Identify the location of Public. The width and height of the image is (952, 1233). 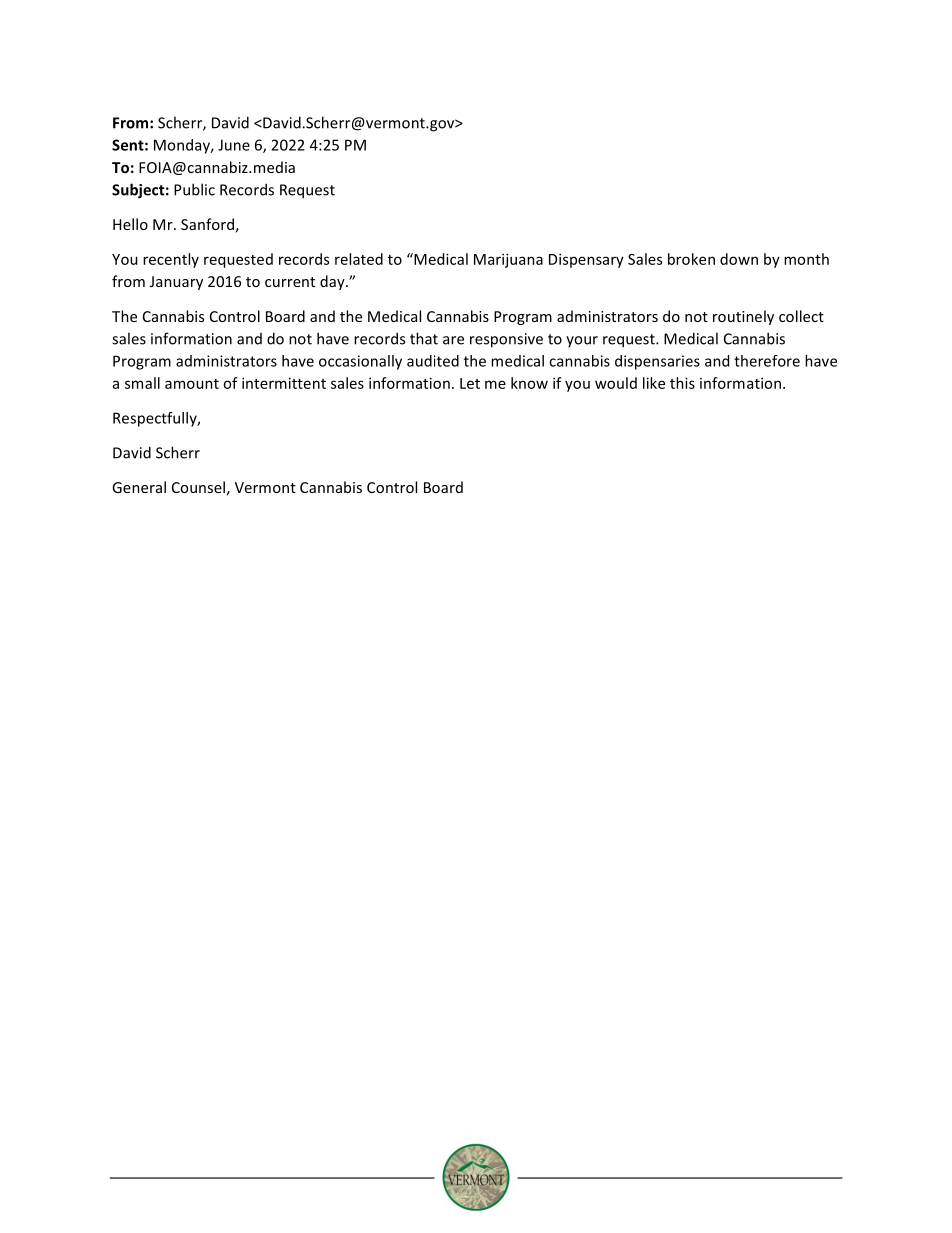
(194, 189).
